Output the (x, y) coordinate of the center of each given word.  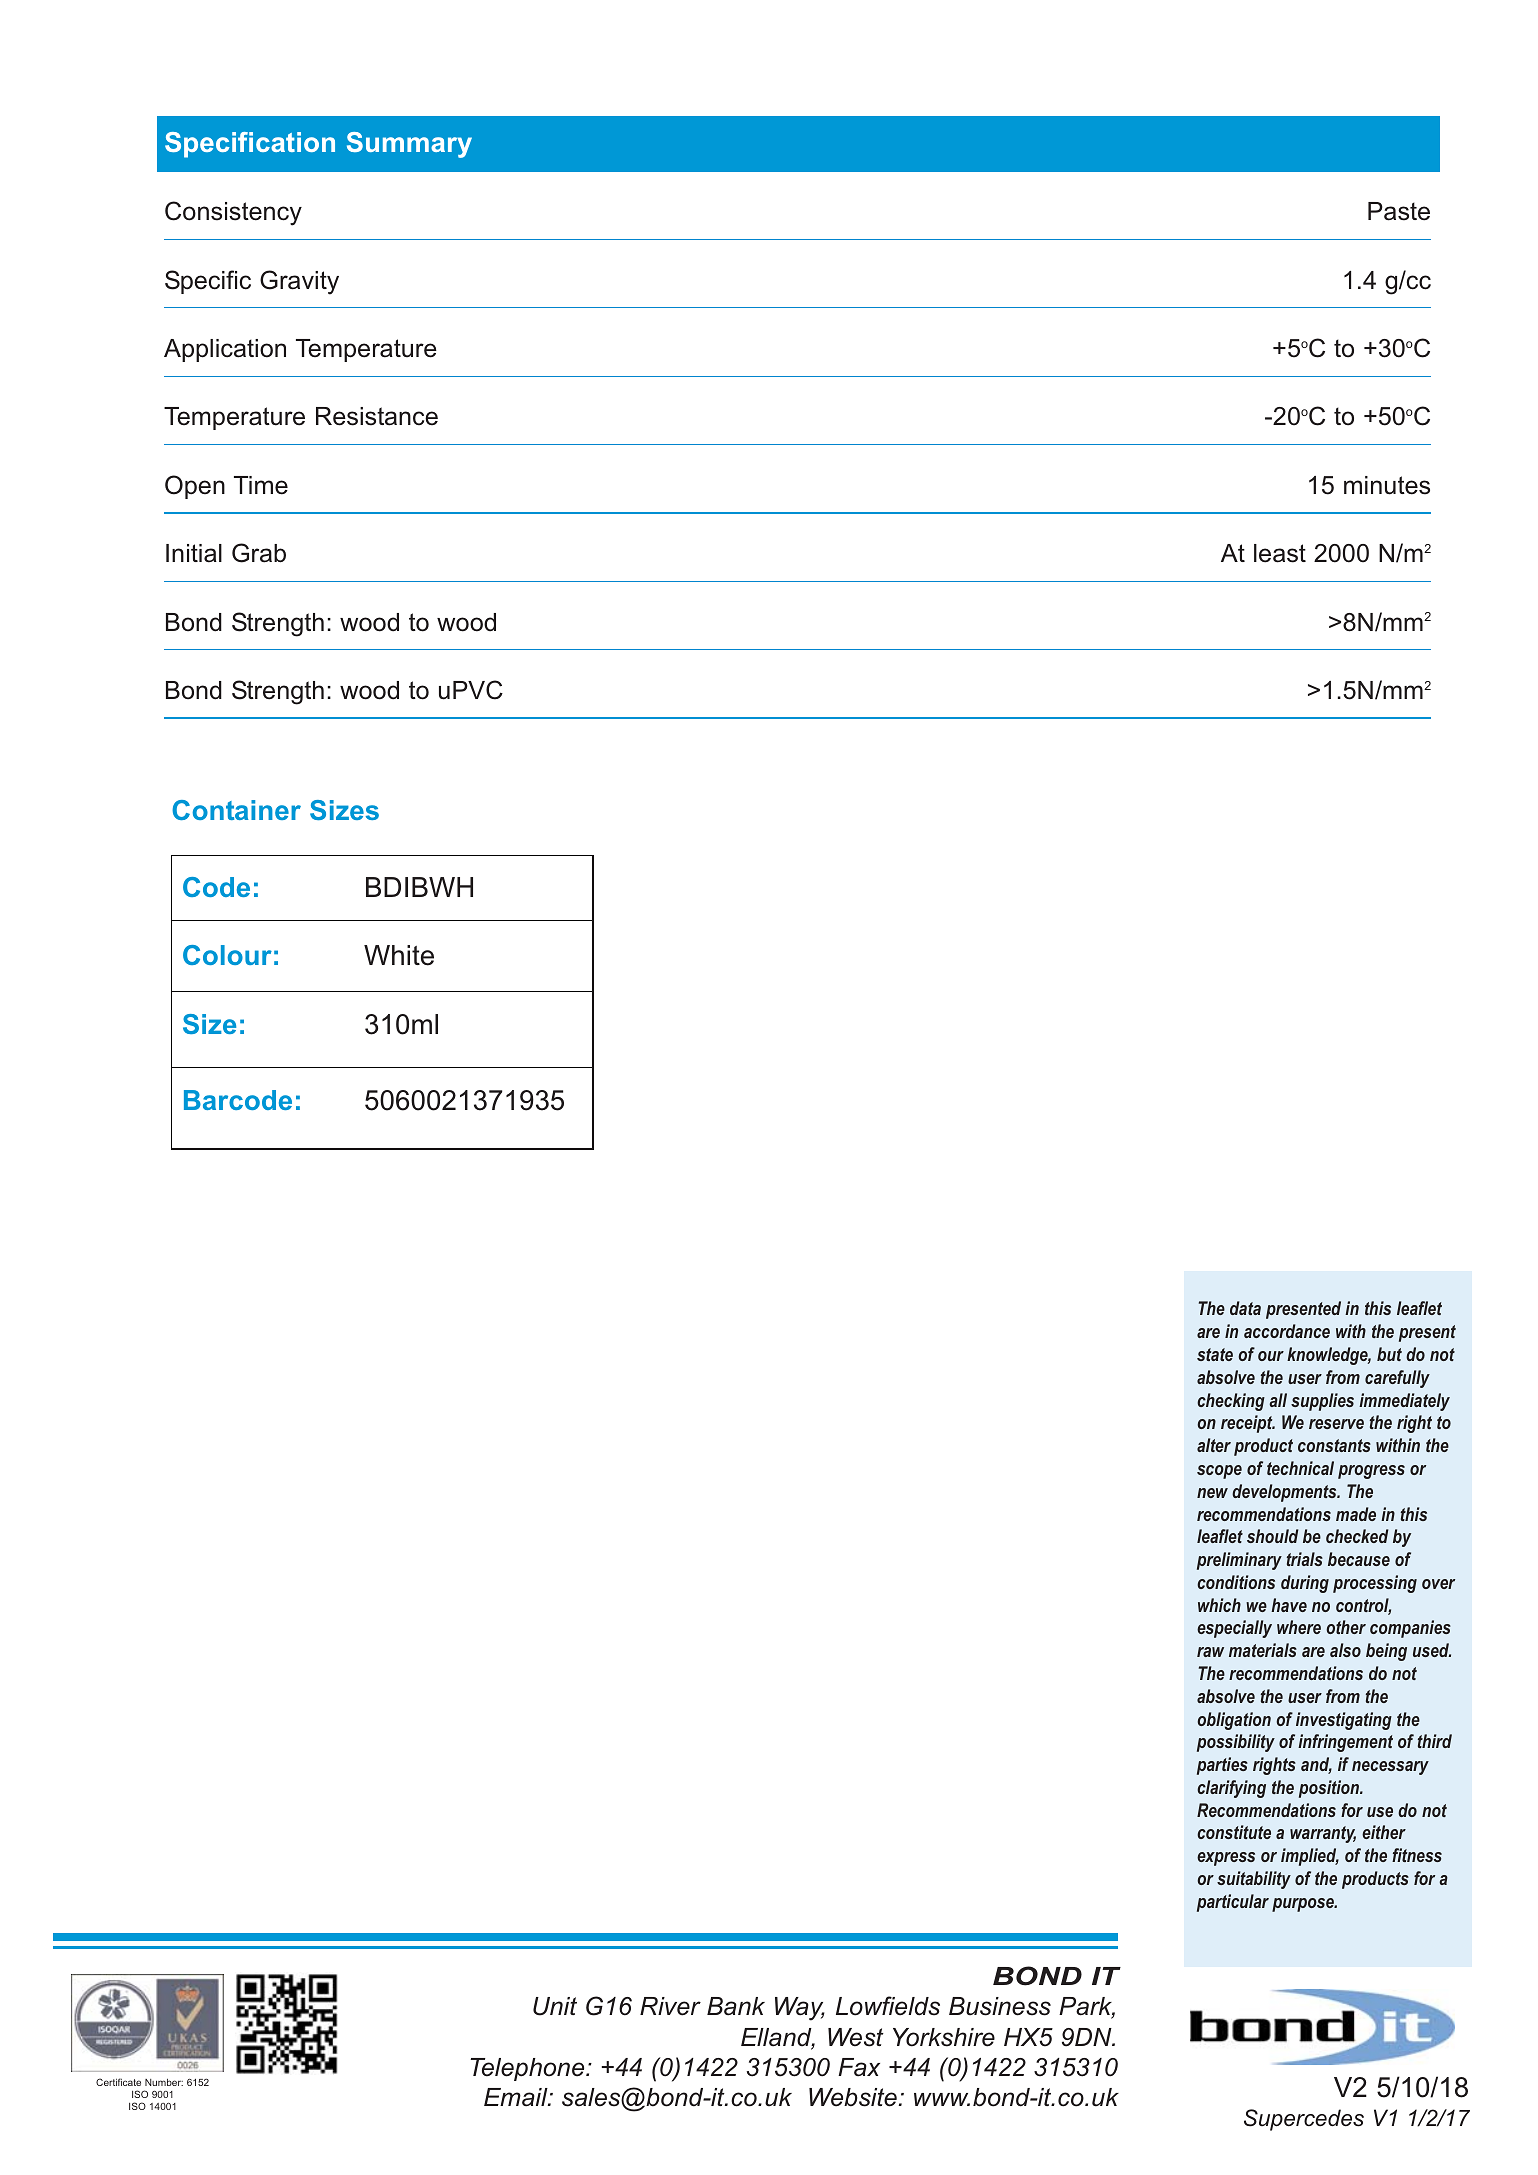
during (1305, 1584)
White (399, 955)
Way (800, 2009)
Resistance (377, 416)
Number (164, 2082)
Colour (227, 955)
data (1245, 1308)
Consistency (233, 213)
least (1280, 553)
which (1219, 1605)
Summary (409, 145)
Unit (555, 2006)
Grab (259, 553)
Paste (1399, 211)
